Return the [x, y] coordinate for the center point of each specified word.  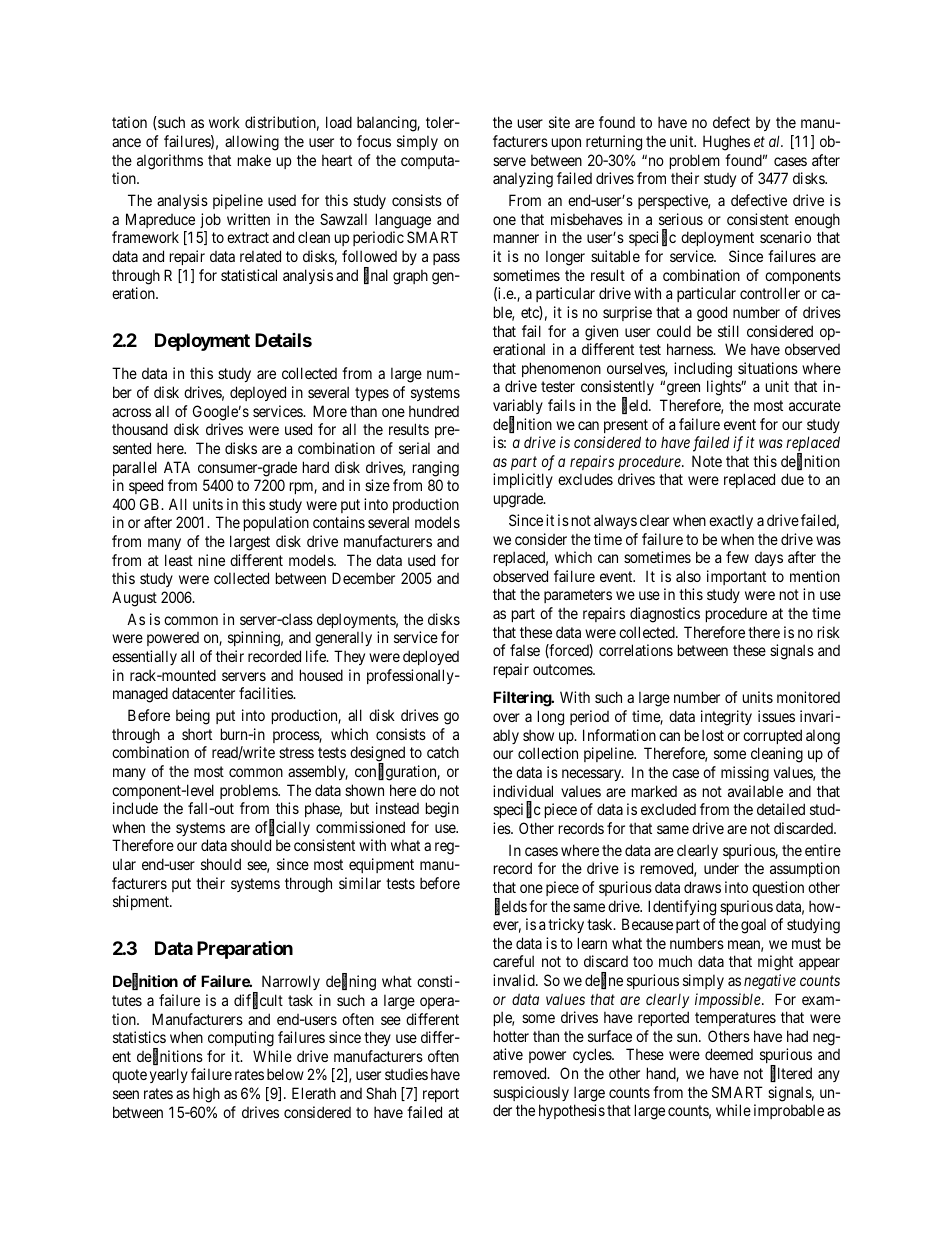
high [206, 1095]
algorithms [170, 162]
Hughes [726, 143]
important [736, 577]
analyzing [523, 180]
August [134, 599]
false [525, 650]
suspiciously [531, 1093]
